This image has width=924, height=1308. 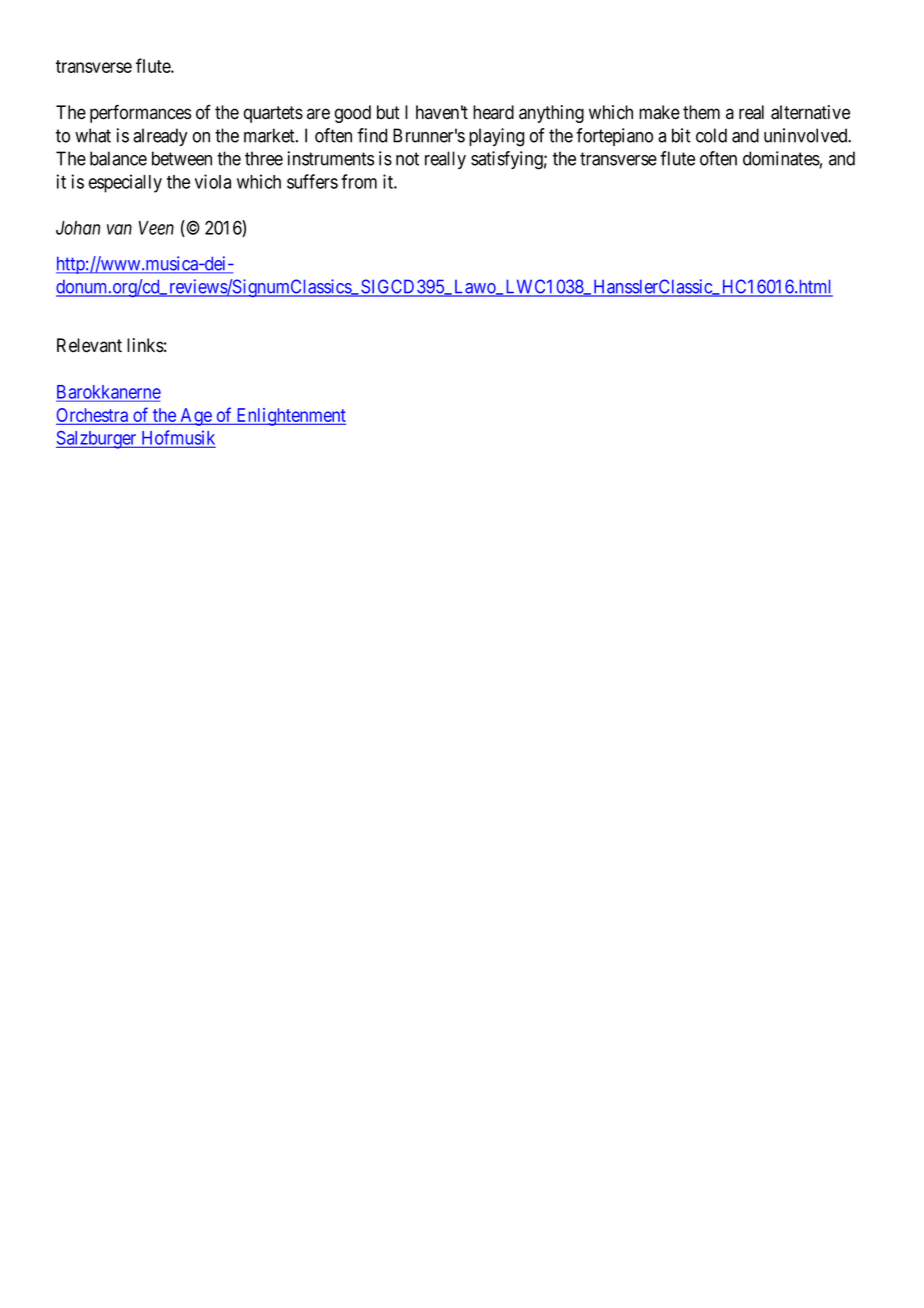 What do you see at coordinates (407, 159) in the image?
I see `not` at bounding box center [407, 159].
